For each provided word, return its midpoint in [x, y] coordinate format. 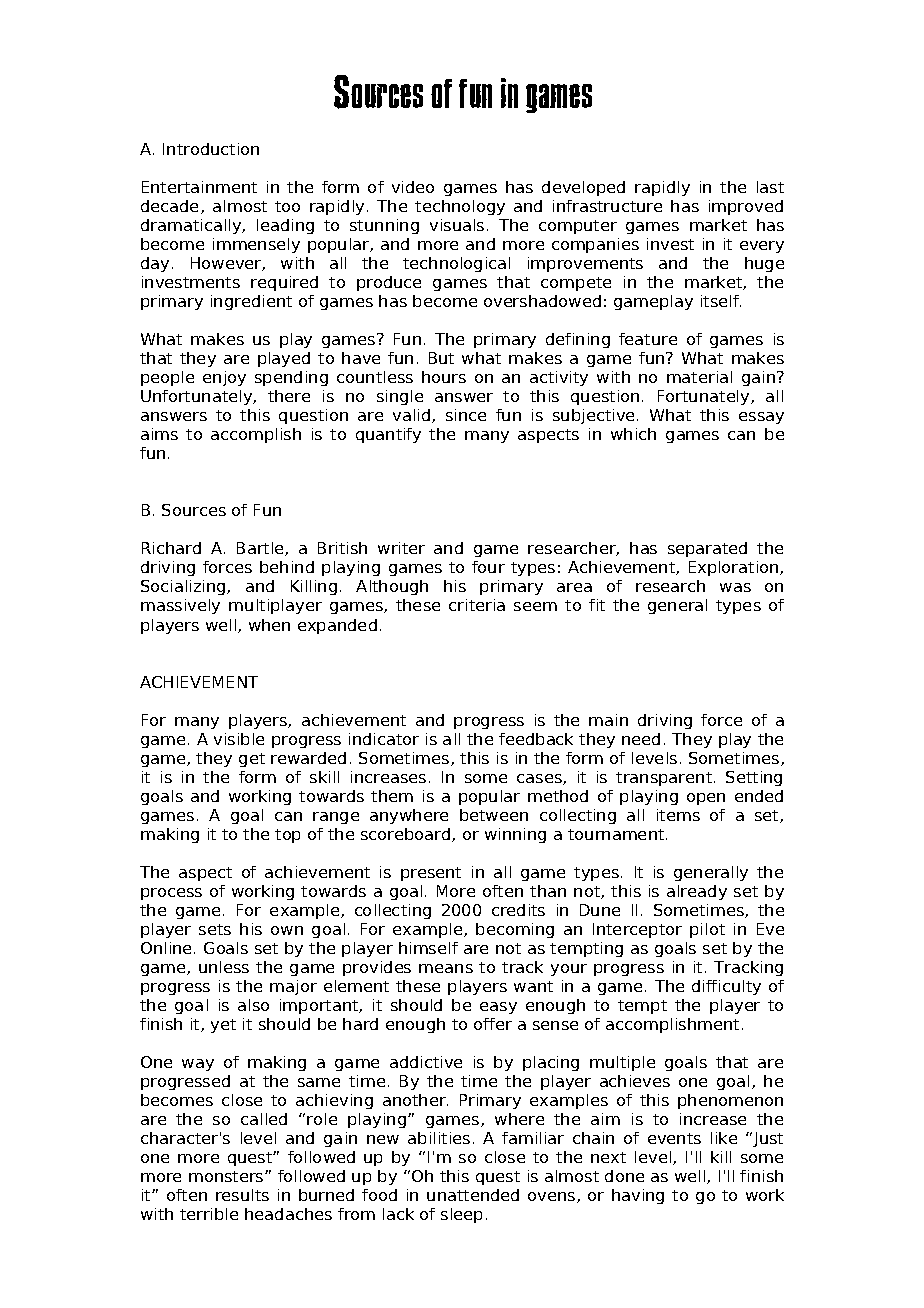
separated [707, 549]
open [706, 799]
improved [746, 207]
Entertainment [199, 187]
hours [444, 377]
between [494, 815]
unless [224, 967]
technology [460, 207]
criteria [477, 605]
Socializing [184, 587]
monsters [227, 1176]
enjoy [224, 378]
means [446, 968]
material [699, 377]
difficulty [726, 987]
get [252, 760]
